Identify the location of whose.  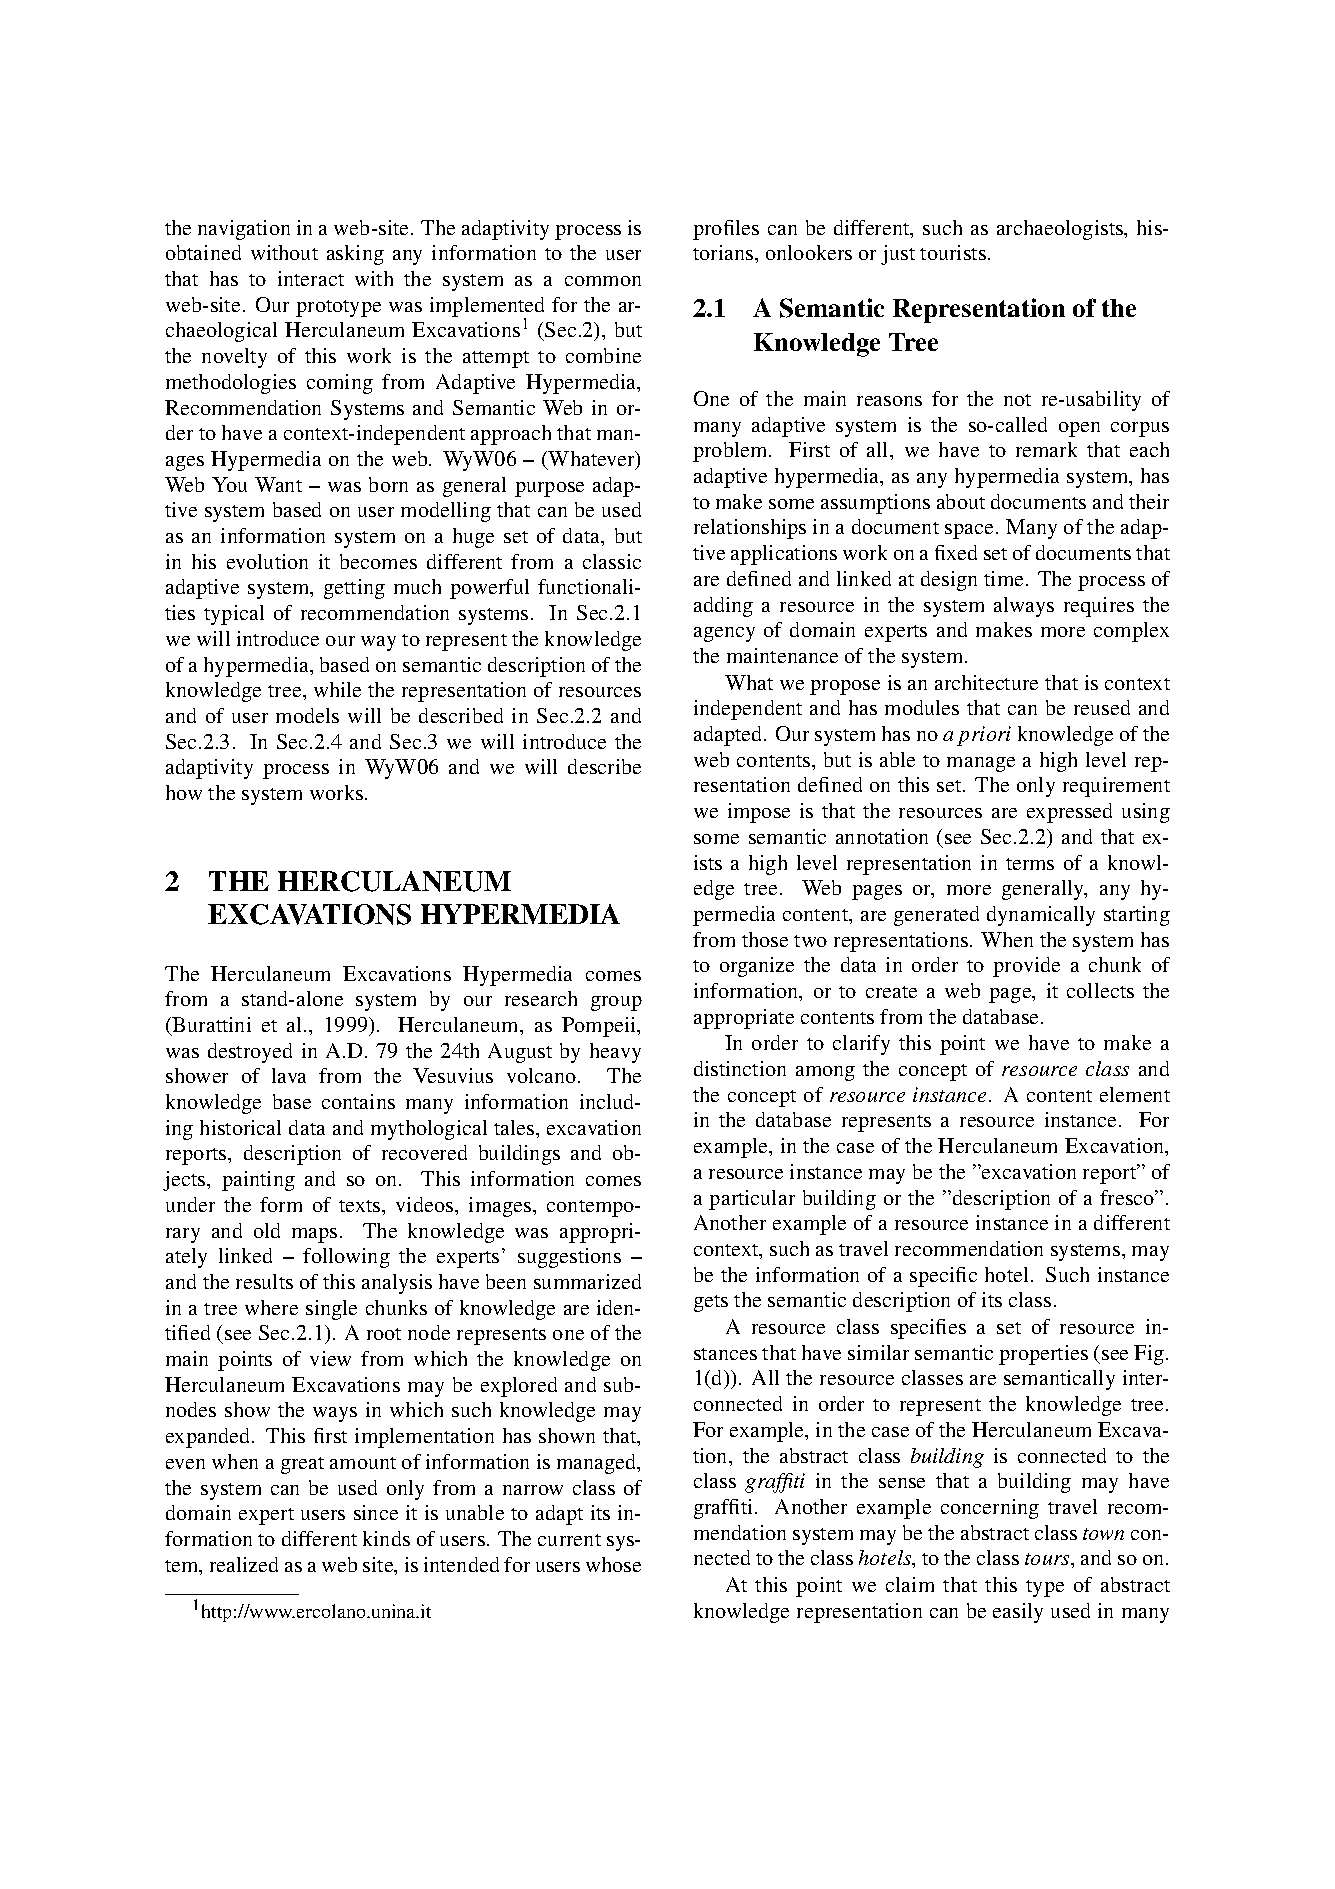
(613, 1564).
